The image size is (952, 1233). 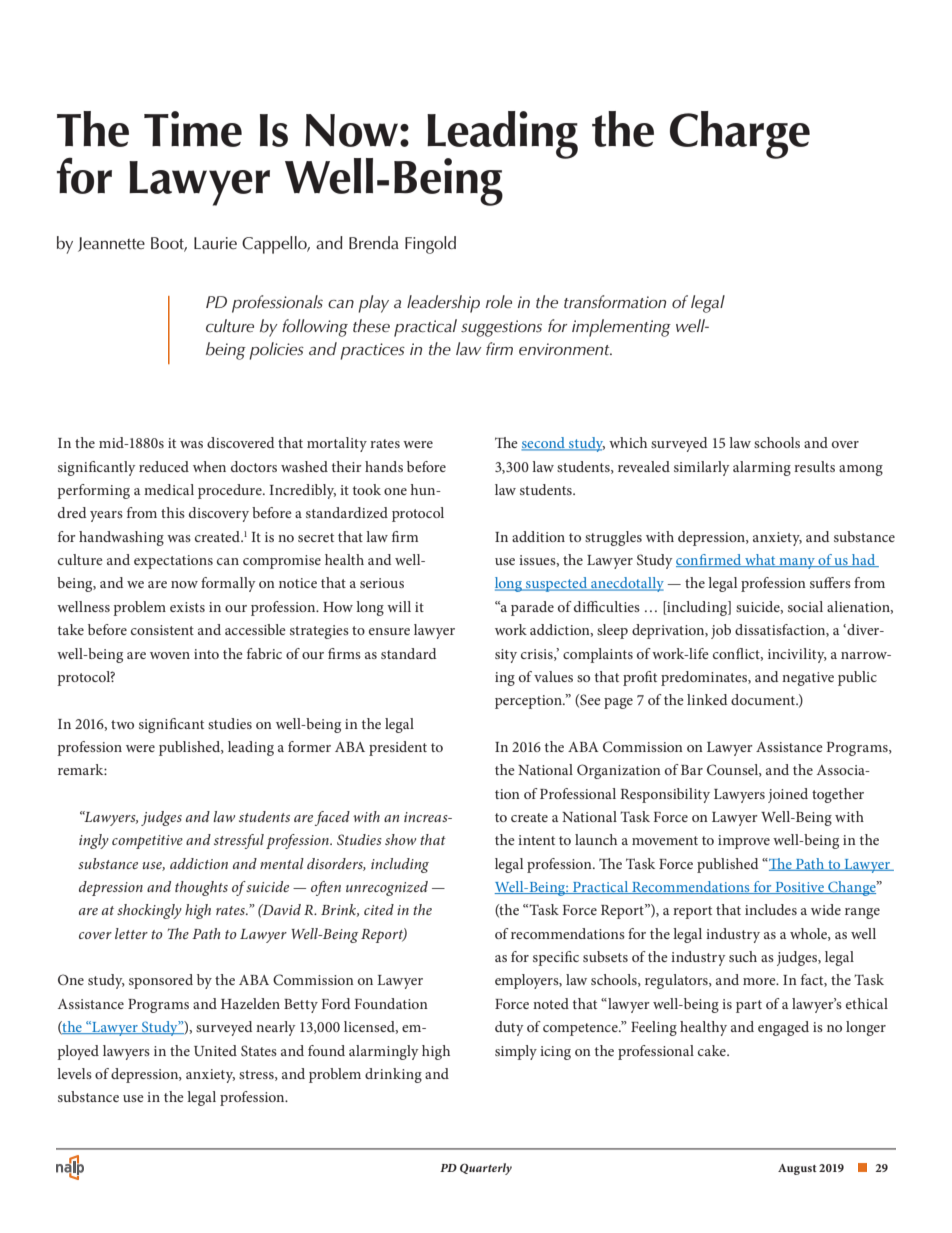 I want to click on woven, so click(x=170, y=655).
